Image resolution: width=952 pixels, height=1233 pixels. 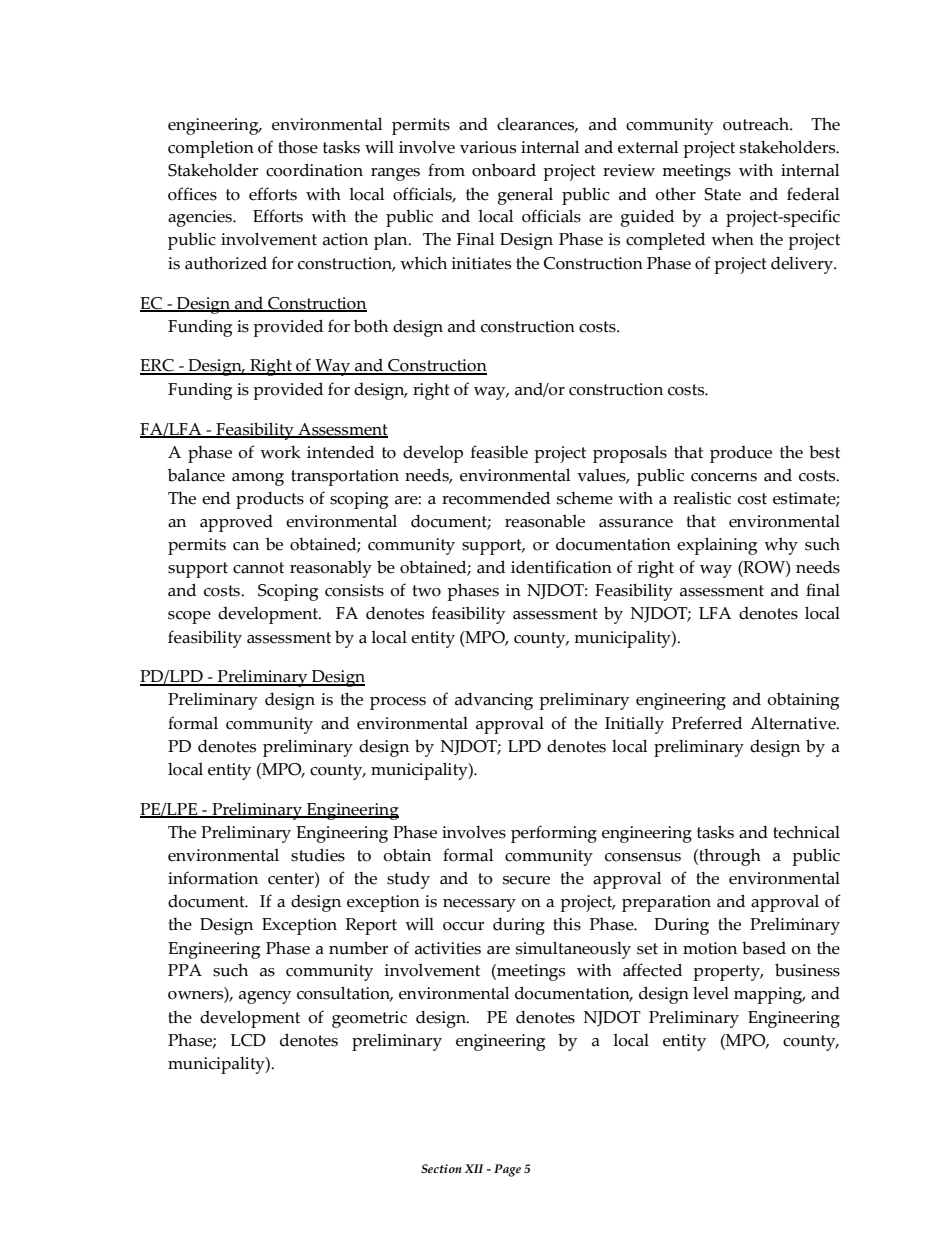 I want to click on XII, so click(x=474, y=1168).
